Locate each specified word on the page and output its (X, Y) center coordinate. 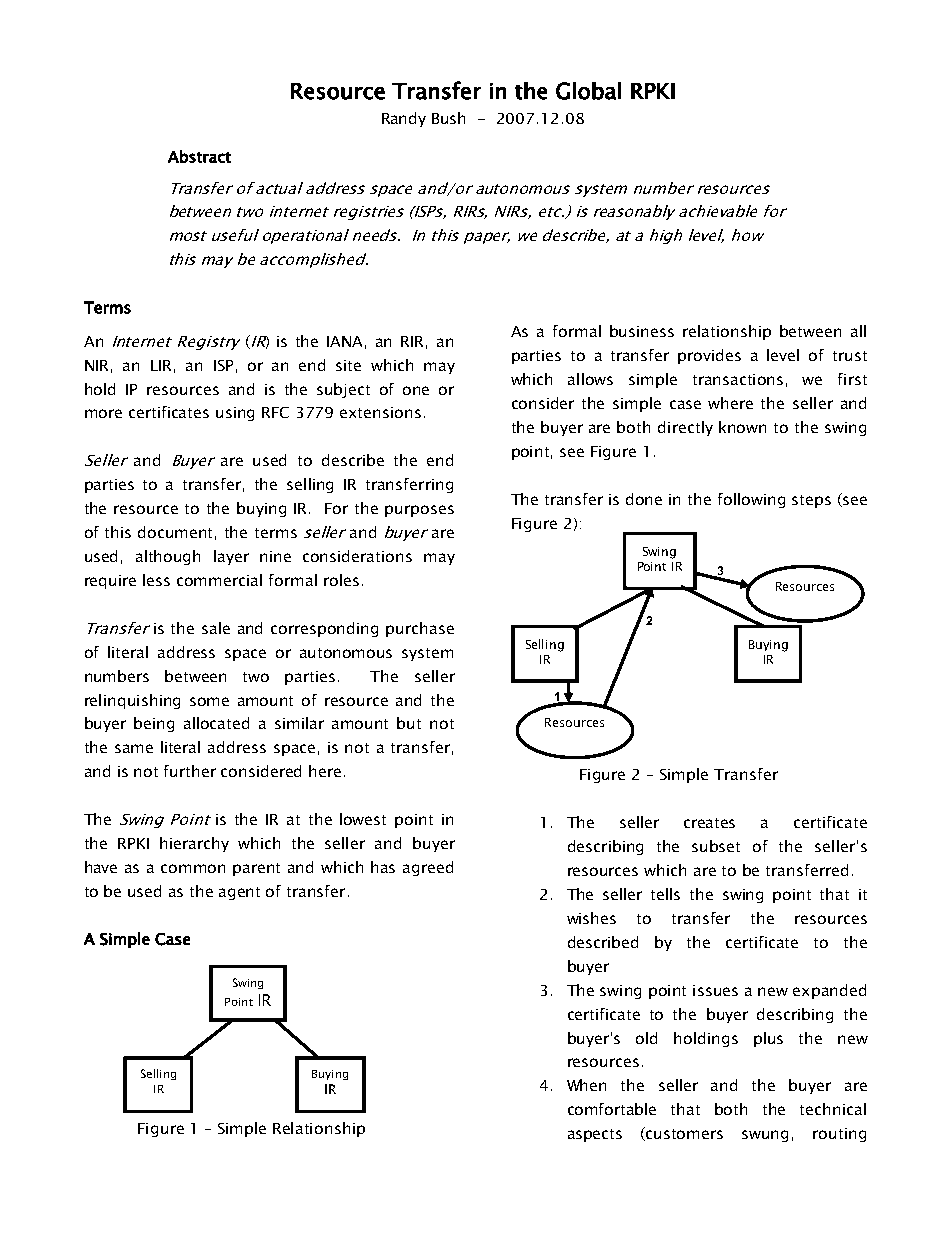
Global (588, 91)
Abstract (199, 156)
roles (341, 580)
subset (716, 846)
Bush (448, 118)
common (193, 868)
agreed (428, 868)
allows (590, 379)
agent (239, 893)
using (235, 414)
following (751, 500)
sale (216, 628)
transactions (738, 379)
